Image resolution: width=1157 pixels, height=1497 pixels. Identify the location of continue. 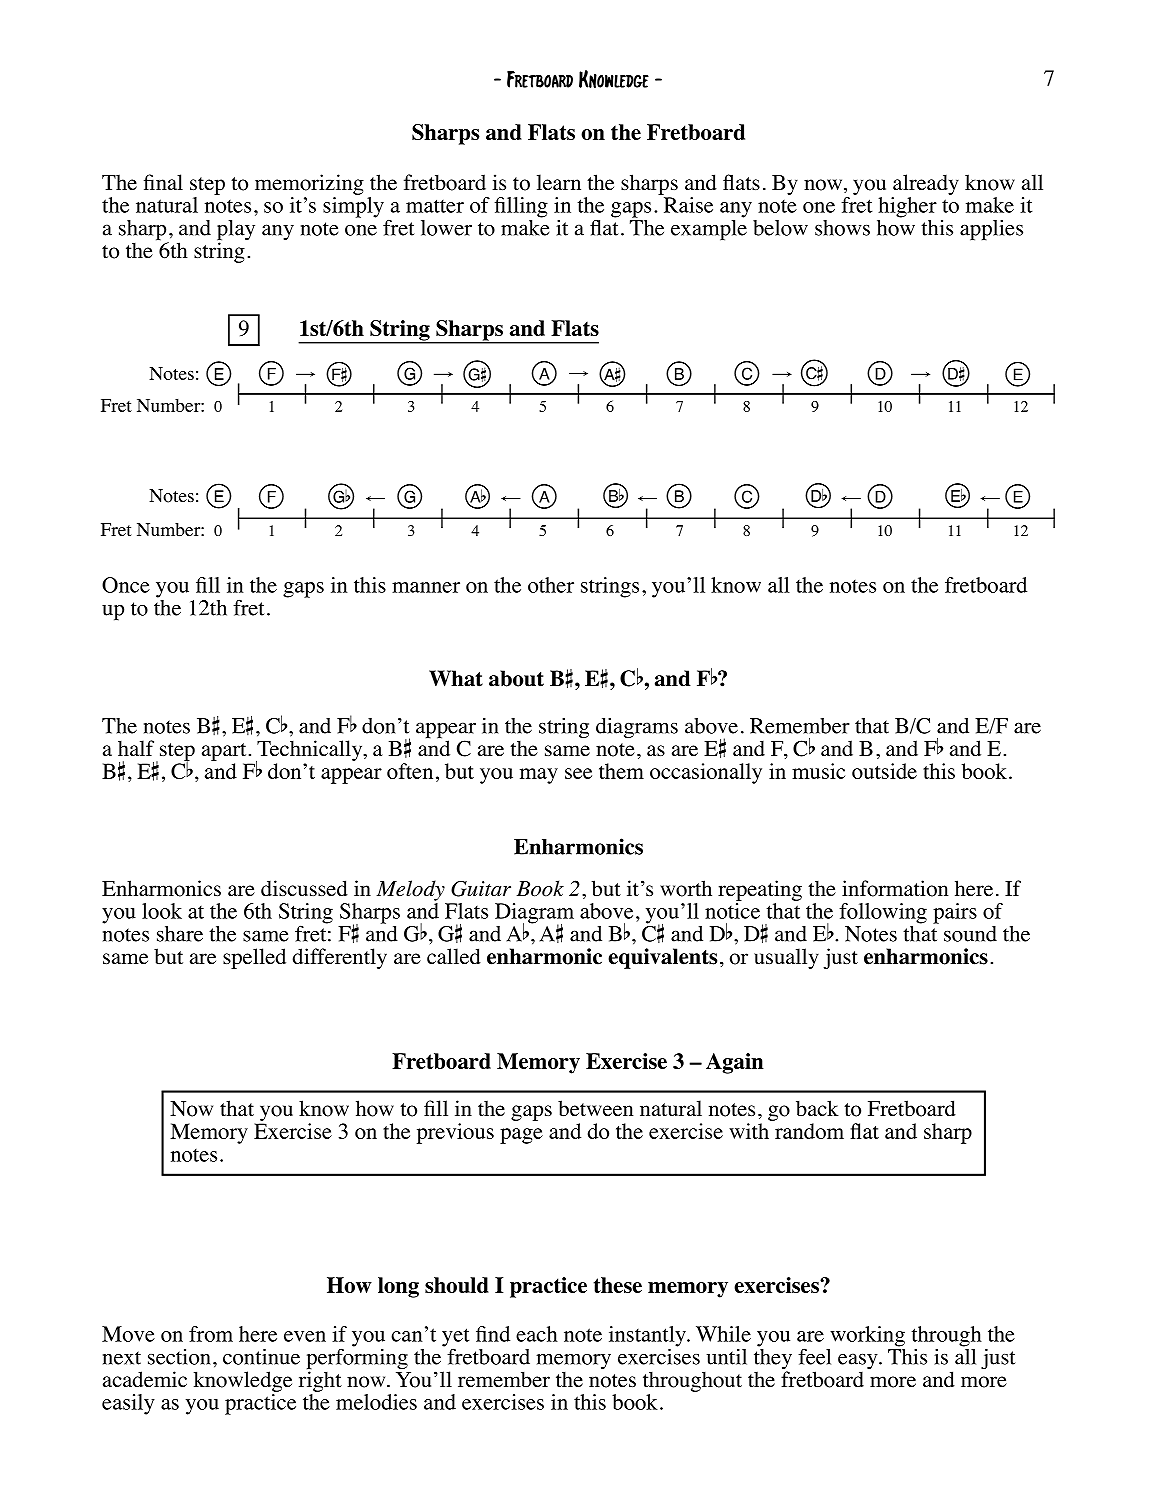
(261, 1357).
